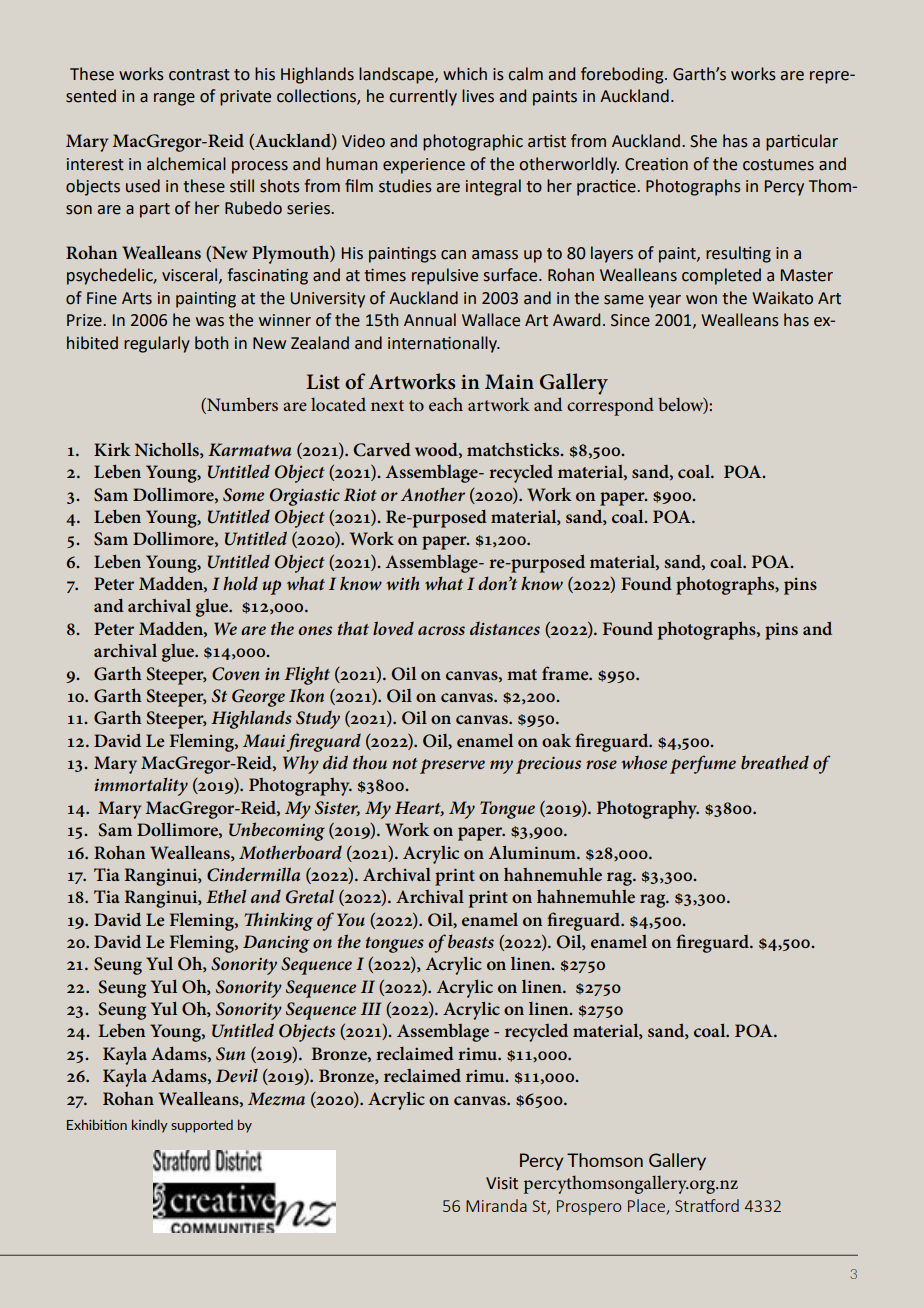 This screenshot has height=1308, width=924. I want to click on correspond, so click(610, 406).
